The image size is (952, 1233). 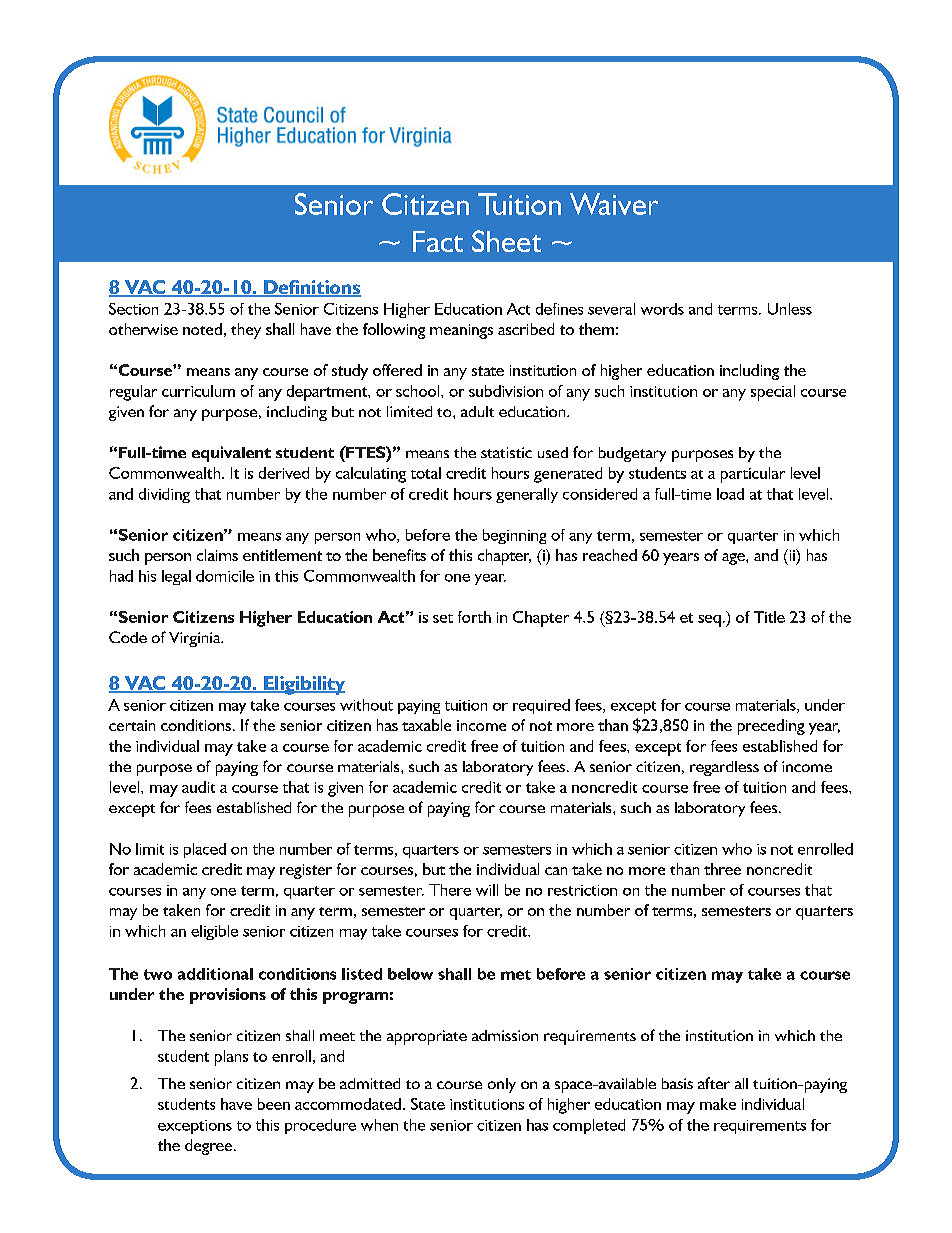 I want to click on Section, so click(x=133, y=309).
